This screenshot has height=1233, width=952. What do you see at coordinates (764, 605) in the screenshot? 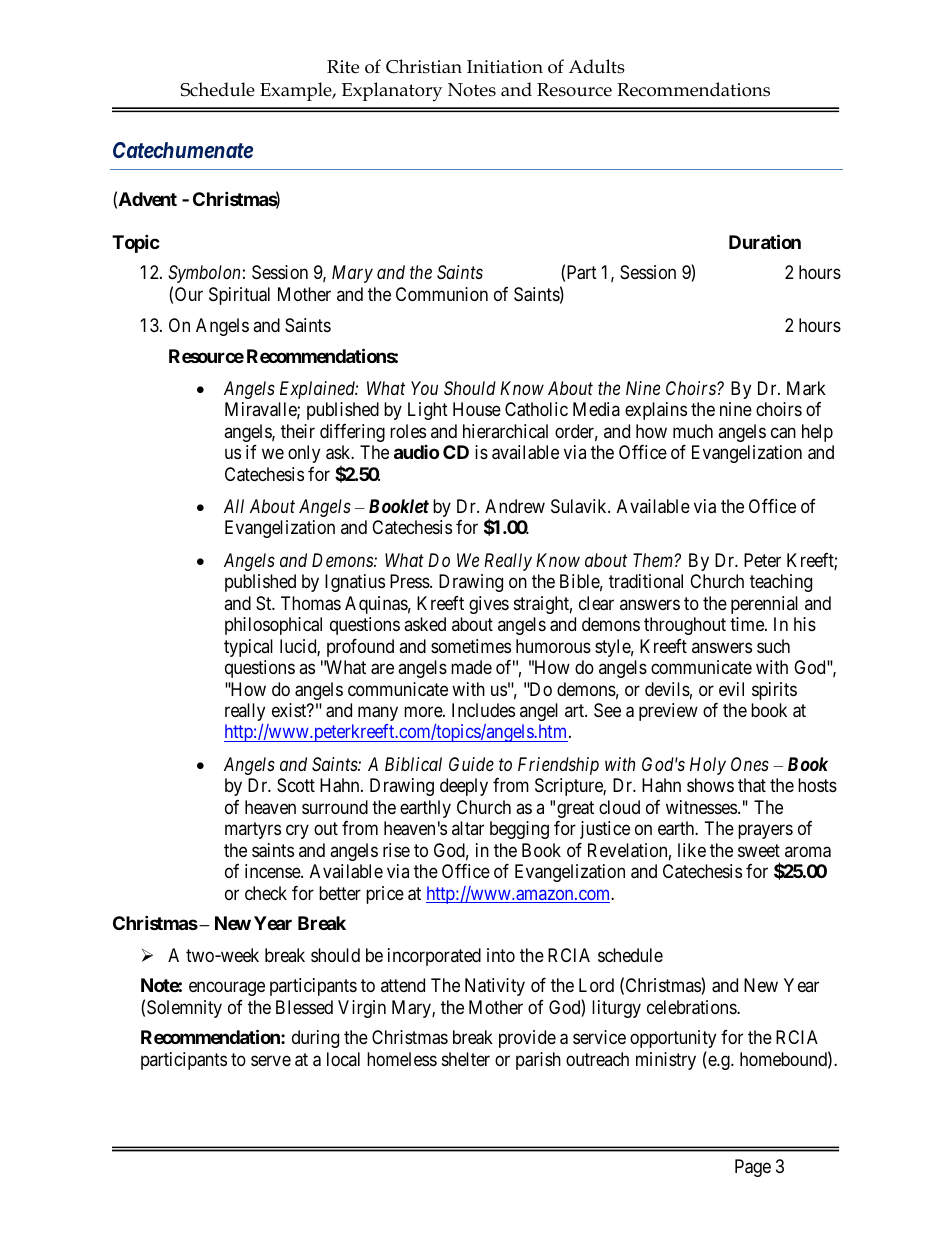
I see `perennial` at bounding box center [764, 605].
